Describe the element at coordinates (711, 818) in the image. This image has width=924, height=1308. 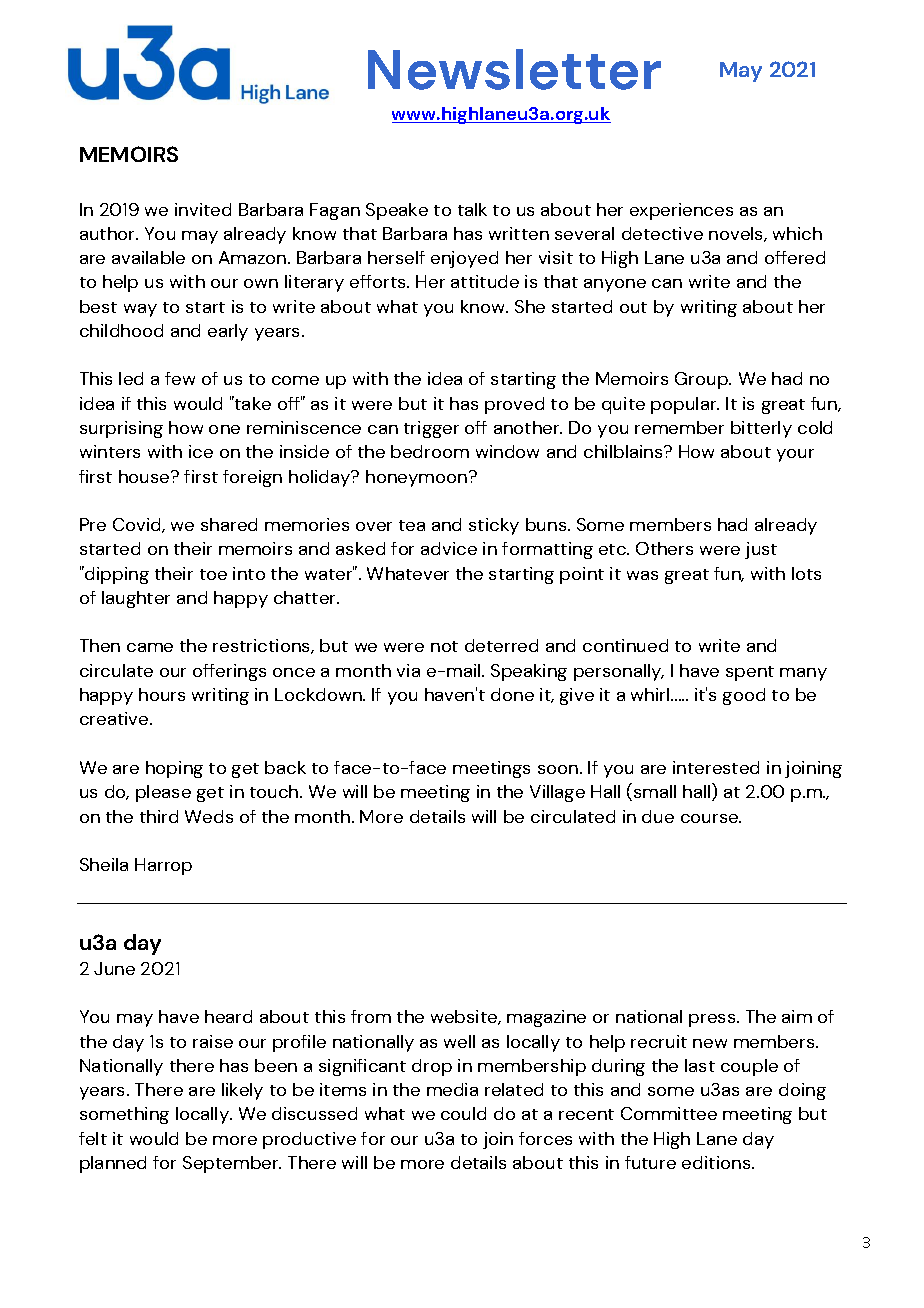
I see `course` at that location.
